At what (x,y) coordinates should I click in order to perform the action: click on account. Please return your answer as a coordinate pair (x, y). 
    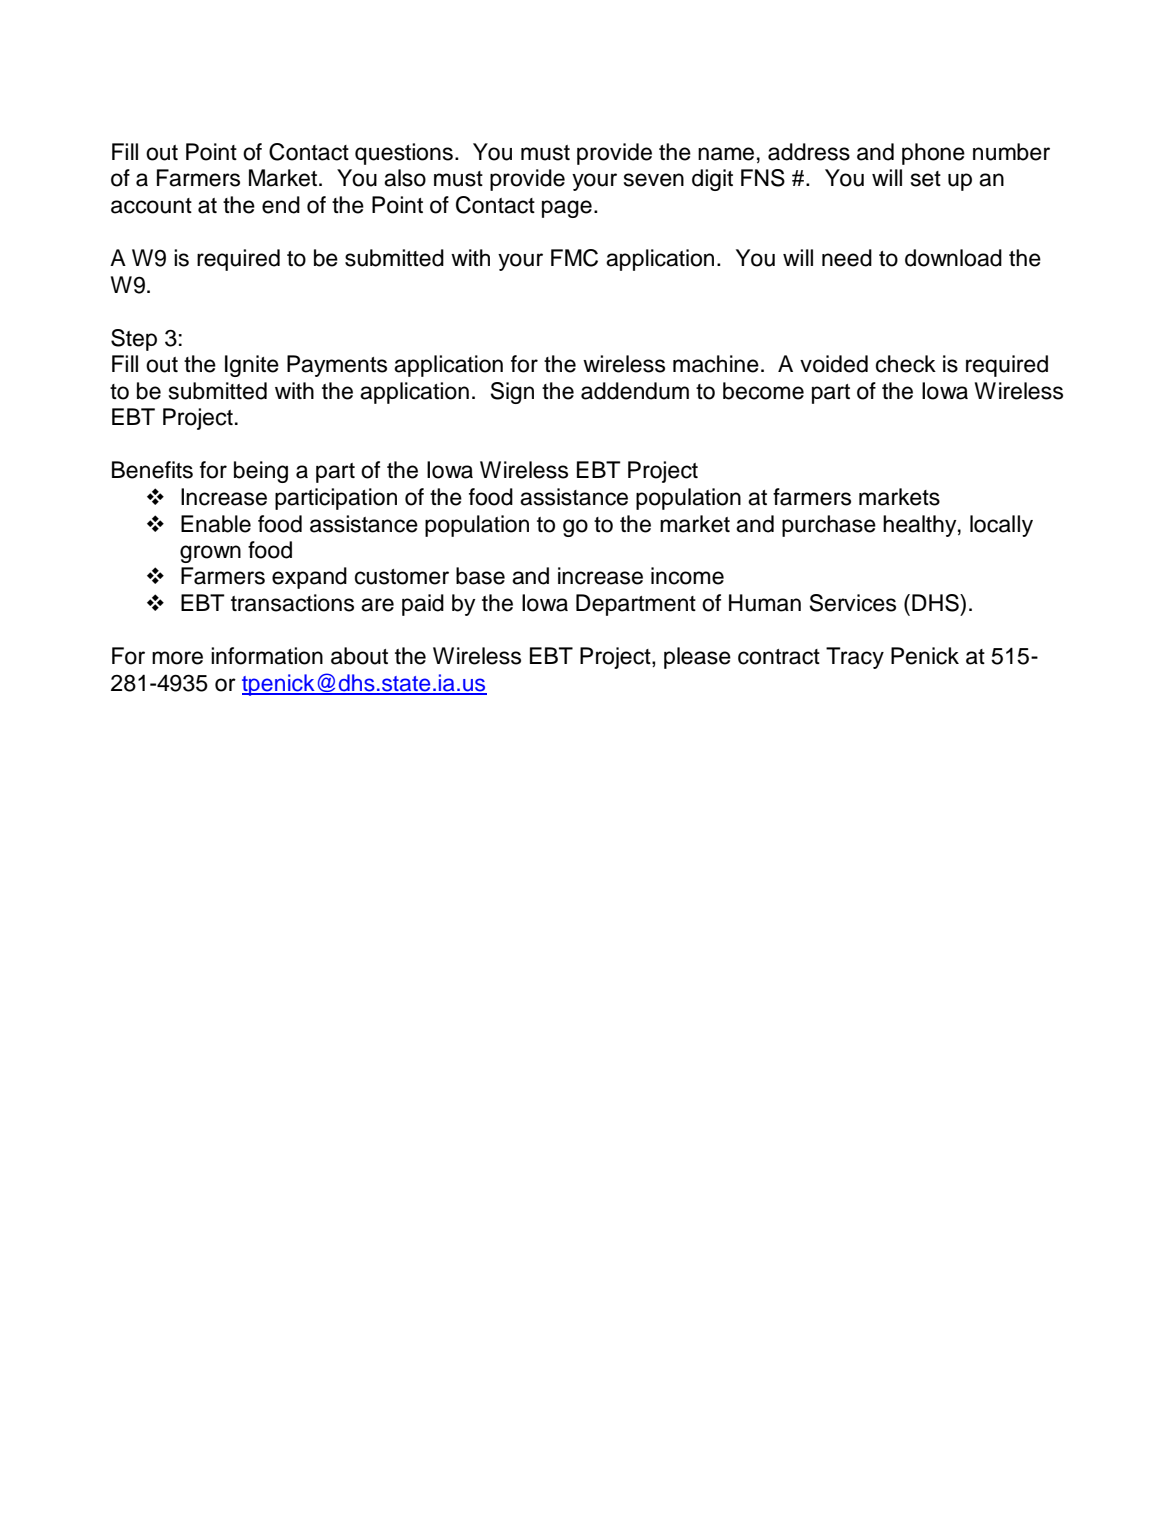
    Looking at the image, I should click on (151, 206).
